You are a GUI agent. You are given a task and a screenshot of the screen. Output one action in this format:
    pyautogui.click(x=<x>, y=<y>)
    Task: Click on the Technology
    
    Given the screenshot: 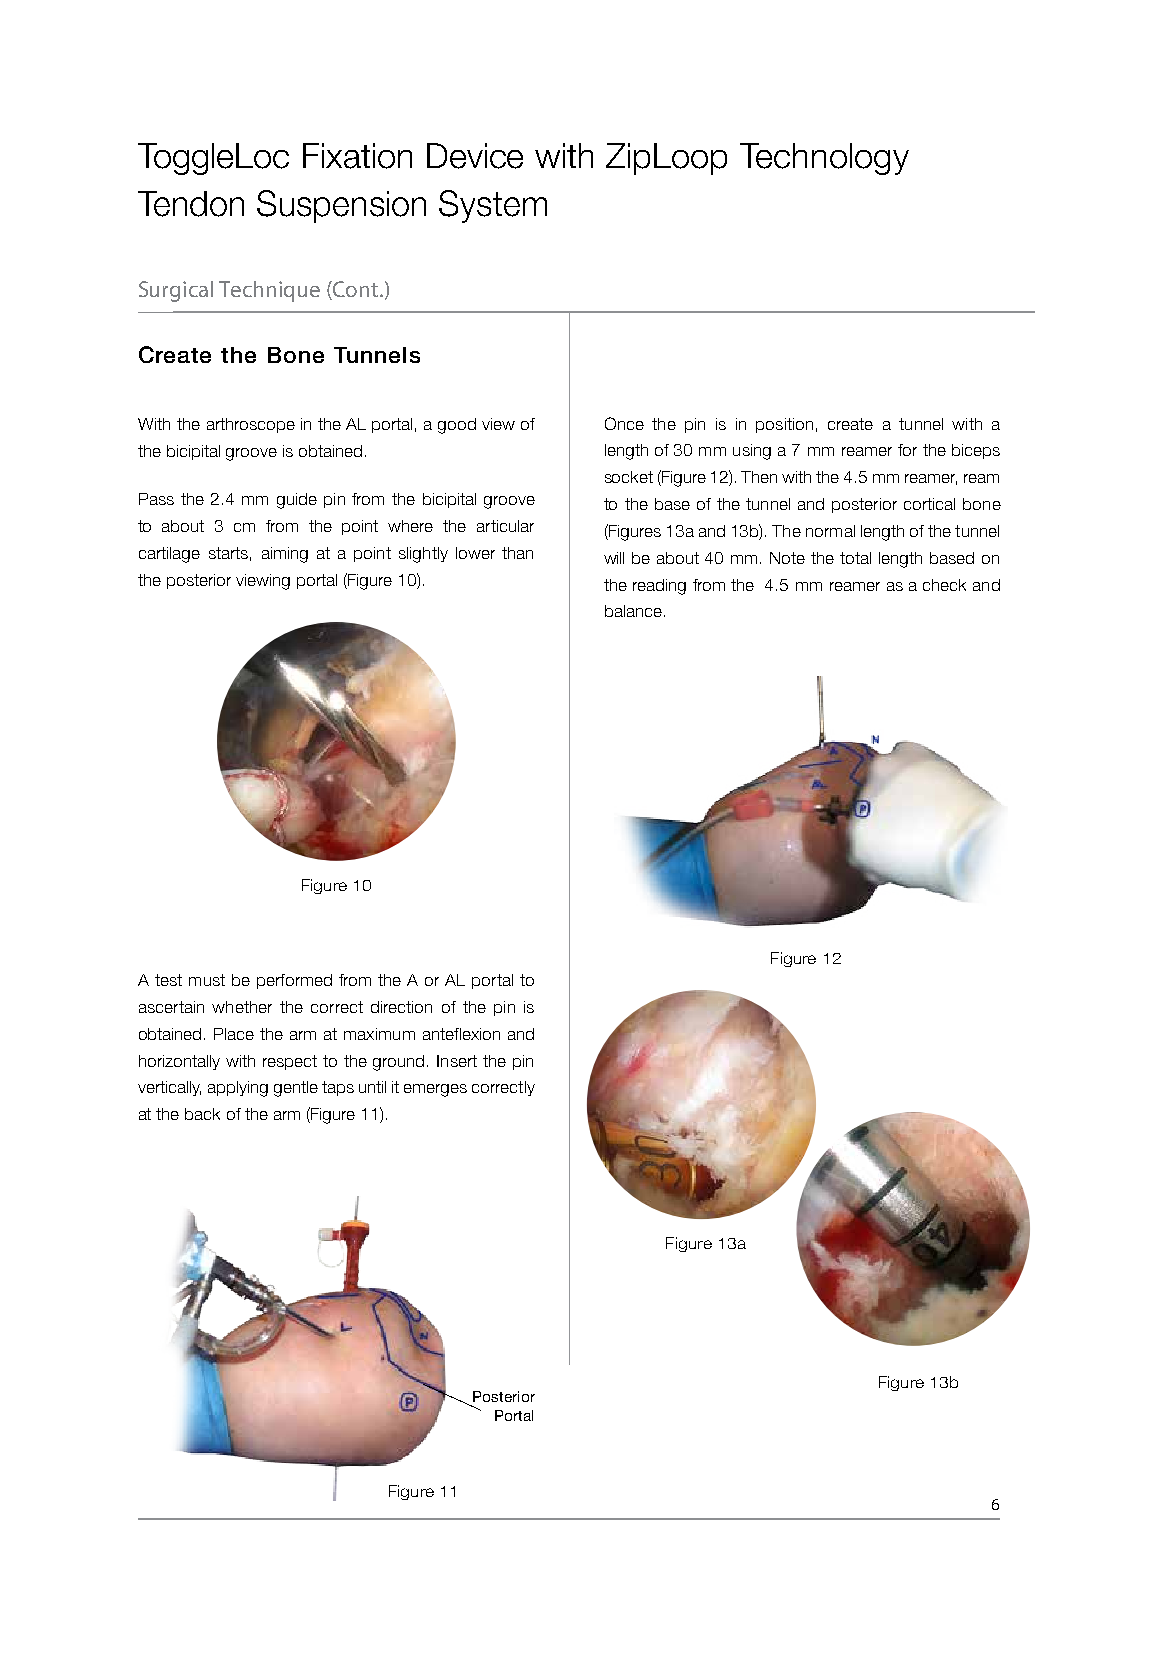 What is the action you would take?
    pyautogui.click(x=824, y=159)
